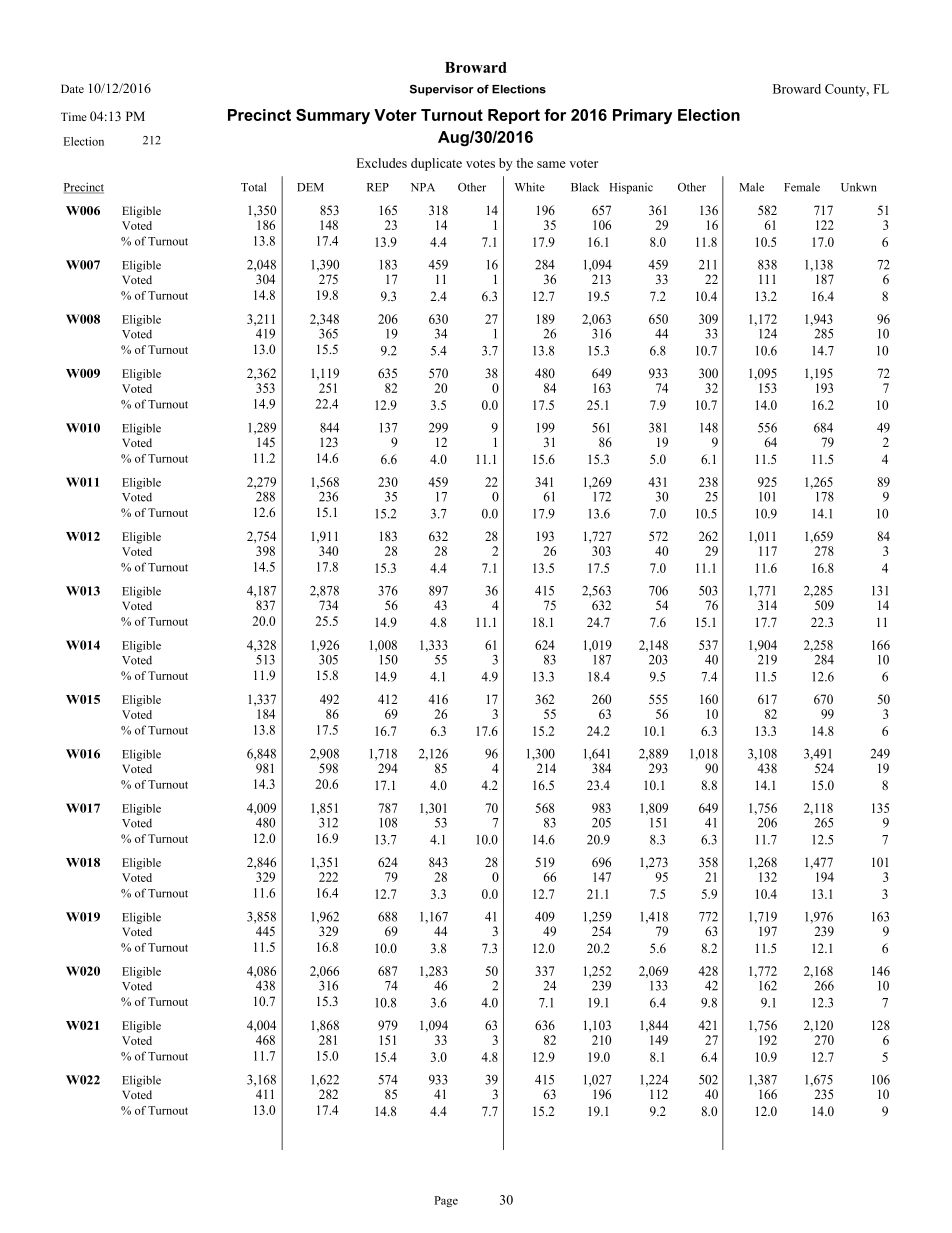 The height and width of the screenshot is (1233, 952). What do you see at coordinates (551, 164) in the screenshot?
I see `same` at bounding box center [551, 164].
